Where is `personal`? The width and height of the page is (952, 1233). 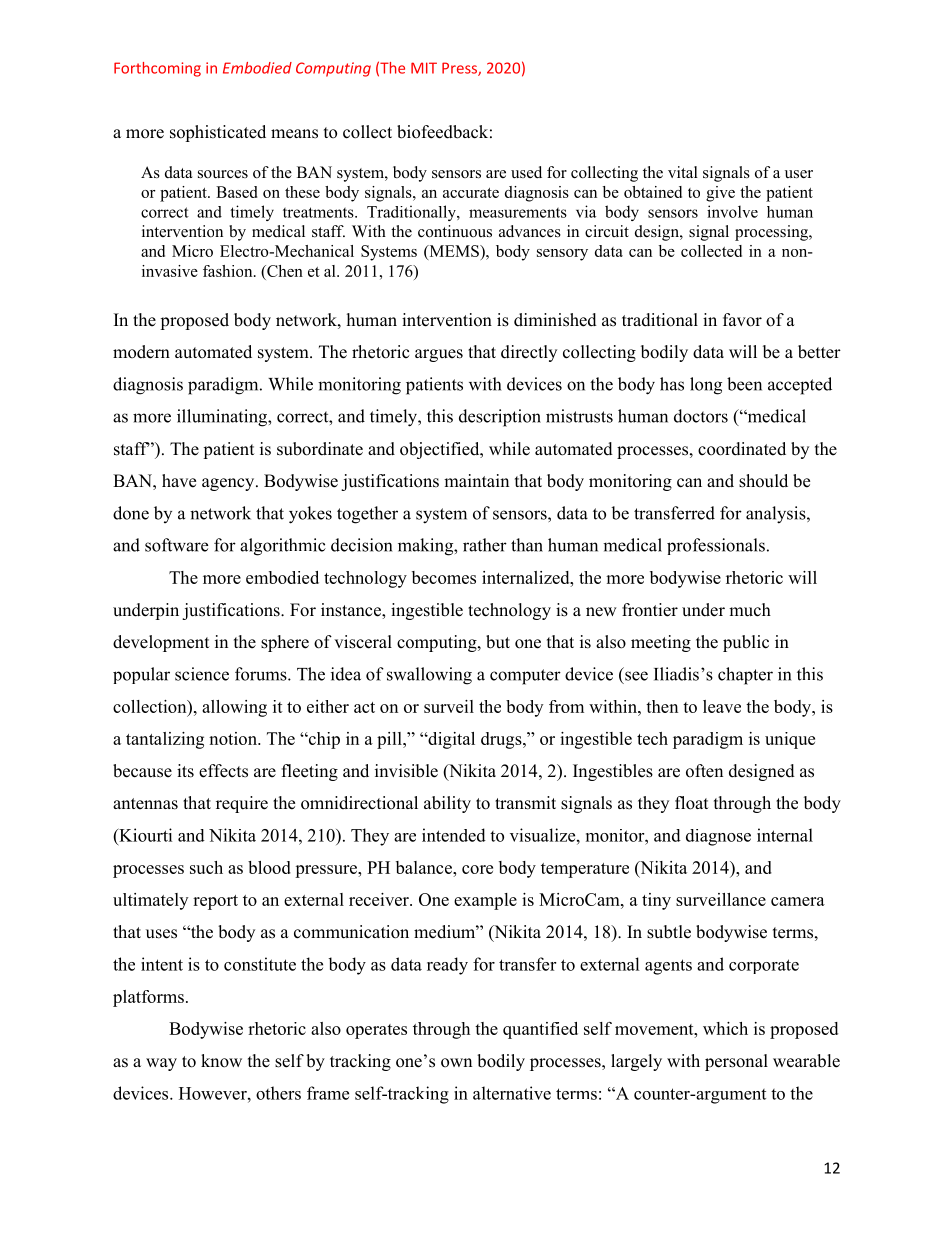 personal is located at coordinates (736, 1062).
